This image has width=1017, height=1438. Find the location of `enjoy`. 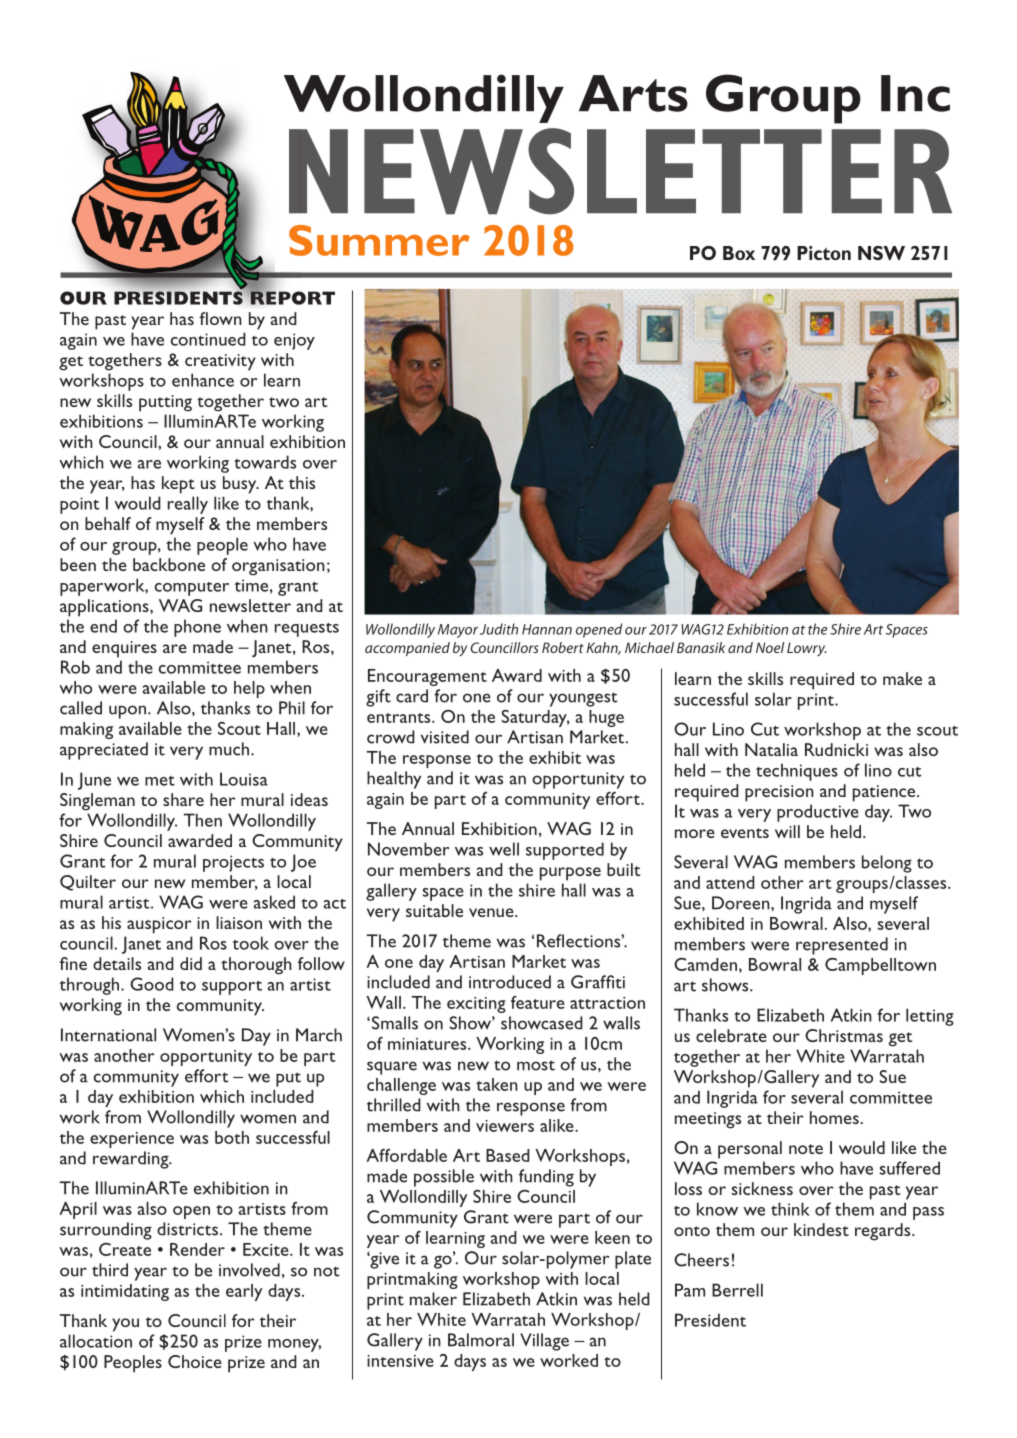

enjoy is located at coordinates (294, 341).
